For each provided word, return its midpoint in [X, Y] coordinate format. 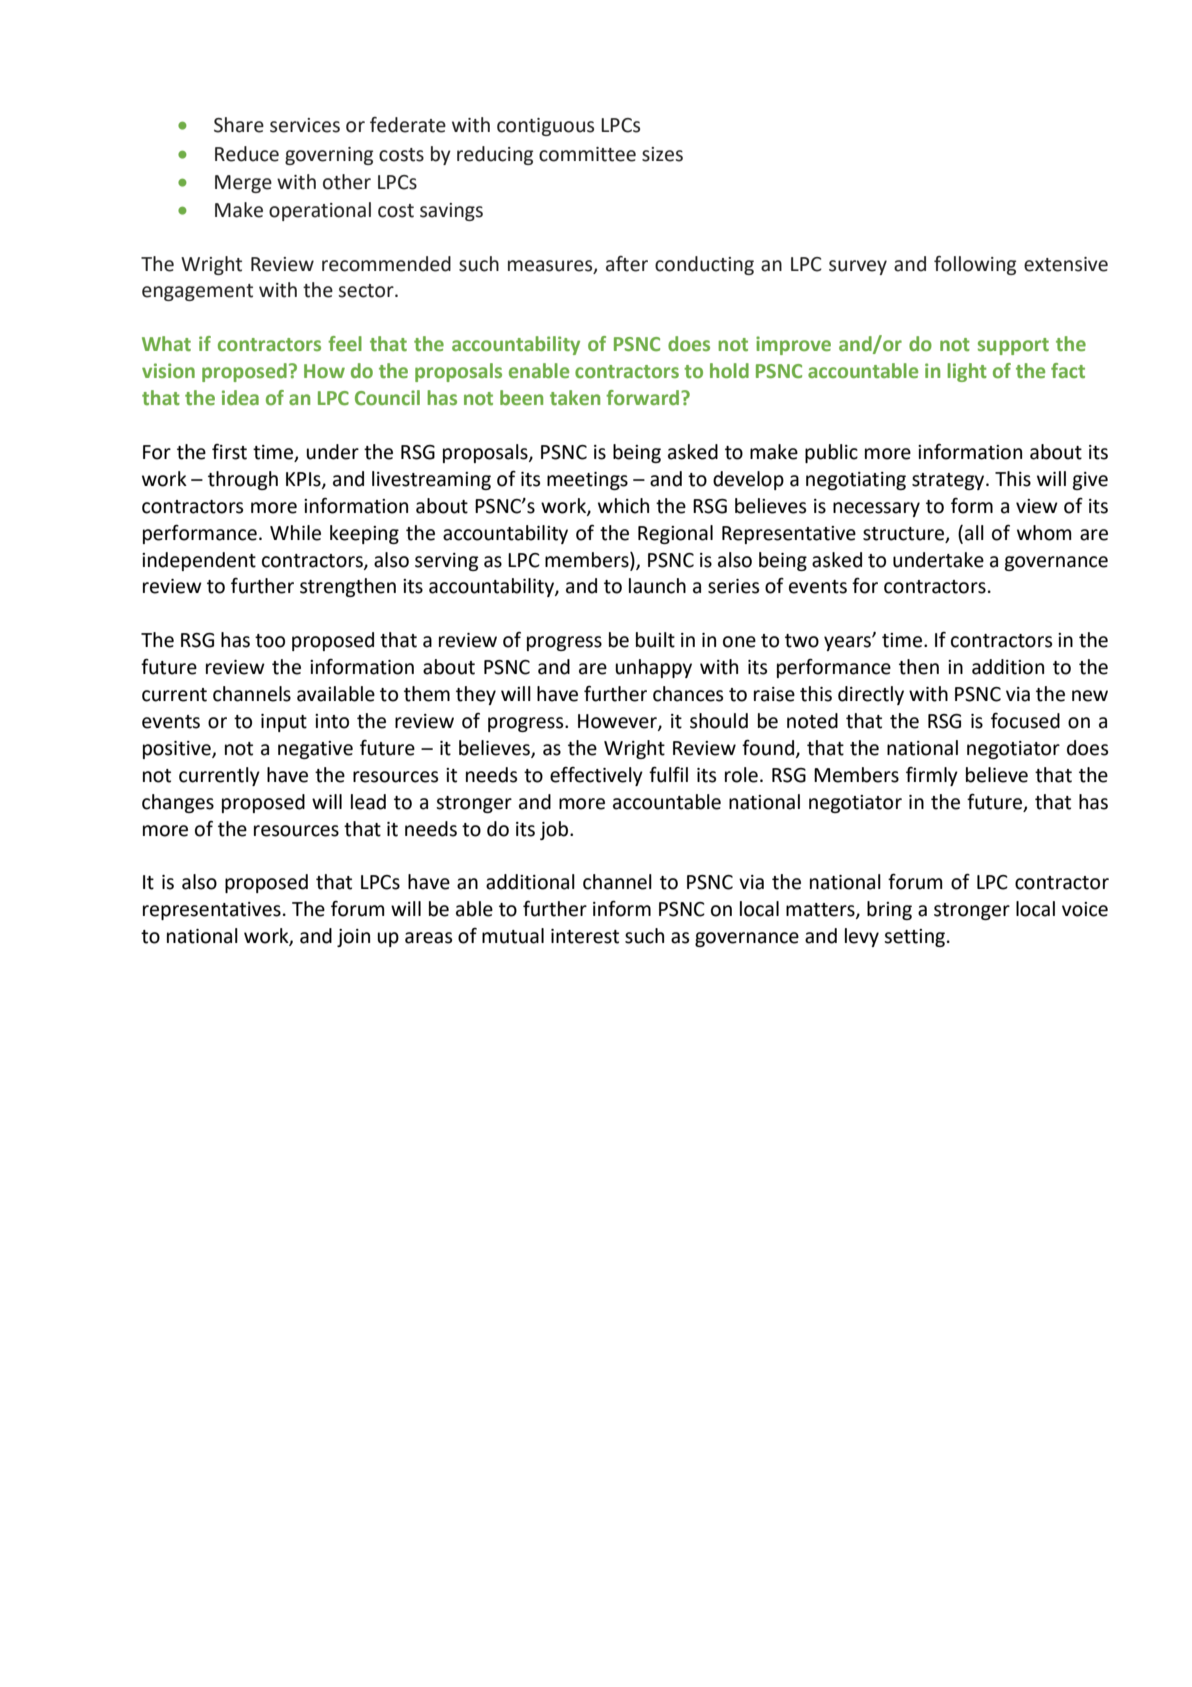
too [270, 641]
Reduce [247, 154]
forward [644, 397]
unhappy [653, 668]
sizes [662, 154]
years [848, 643]
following [975, 265]
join [353, 938]
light [967, 372]
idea [240, 397]
